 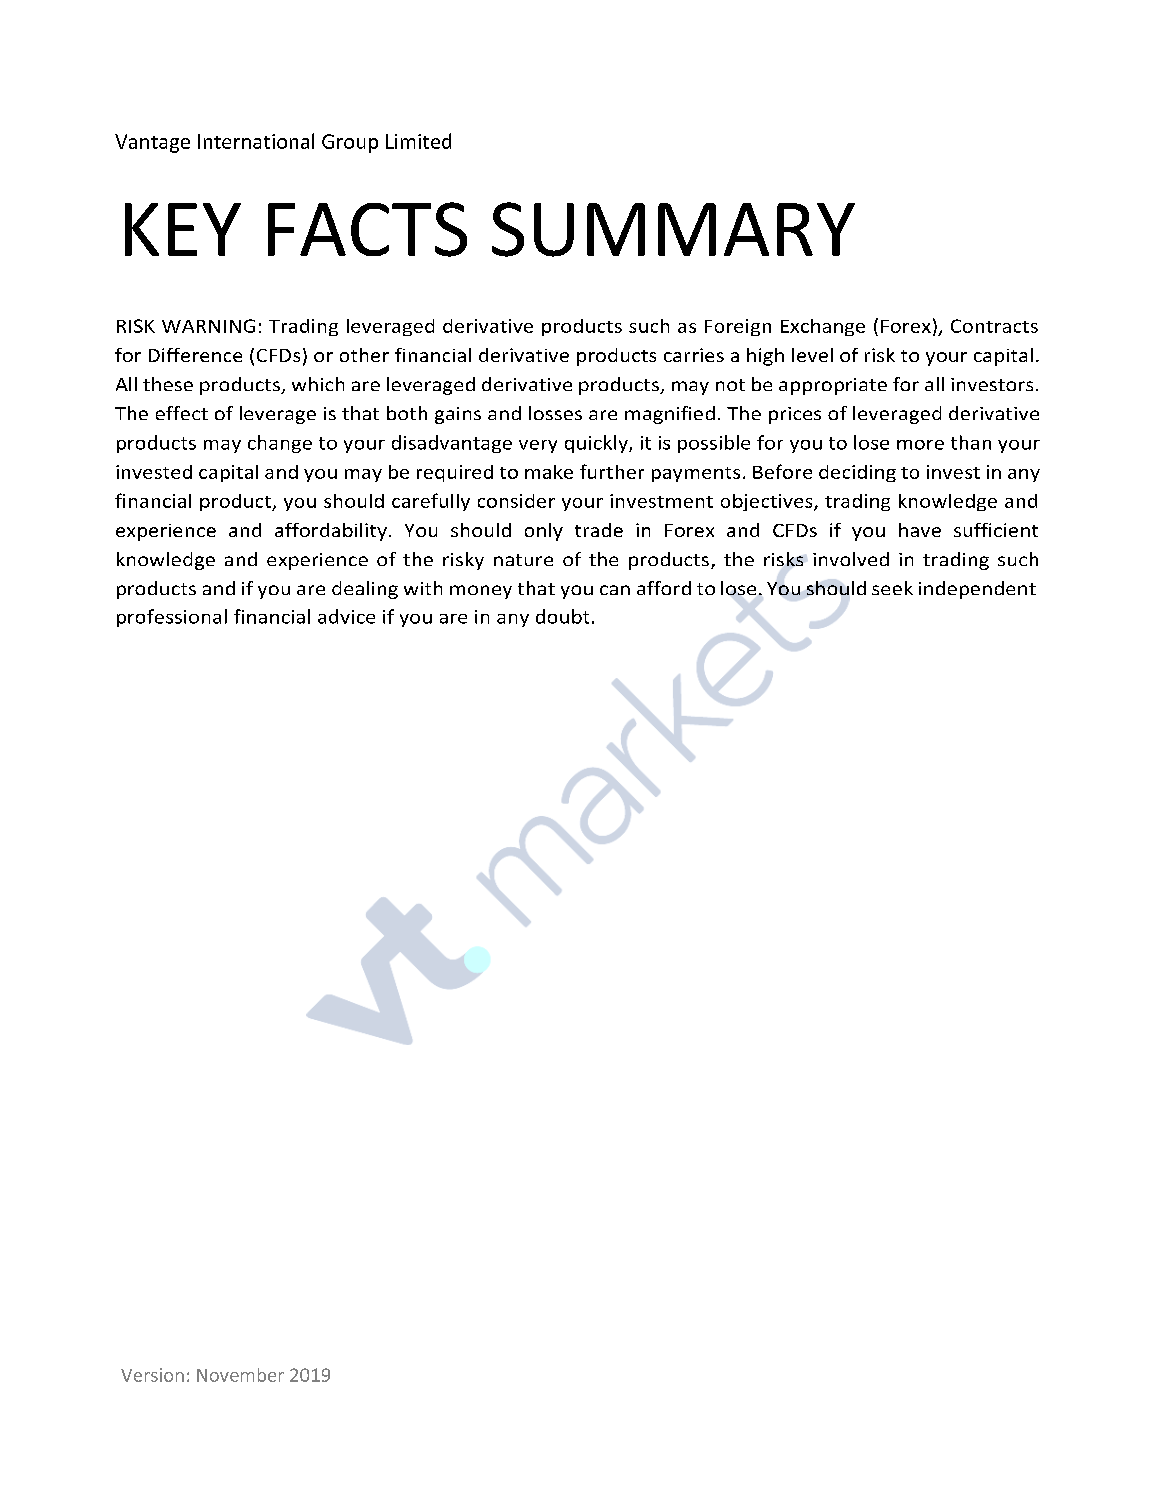 What do you see at coordinates (994, 326) in the screenshot?
I see `Contracts` at bounding box center [994, 326].
